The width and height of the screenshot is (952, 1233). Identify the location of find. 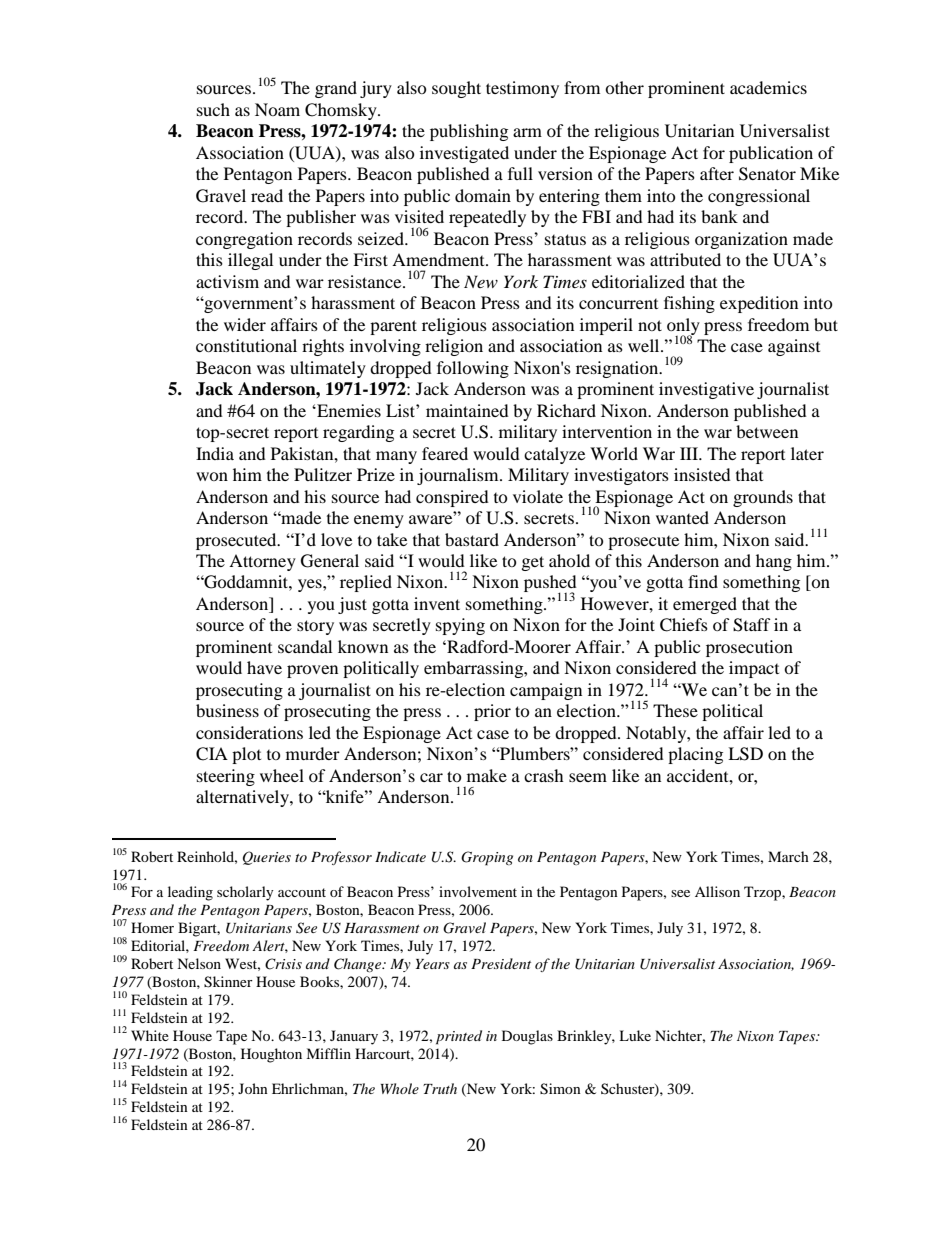
(703, 581).
